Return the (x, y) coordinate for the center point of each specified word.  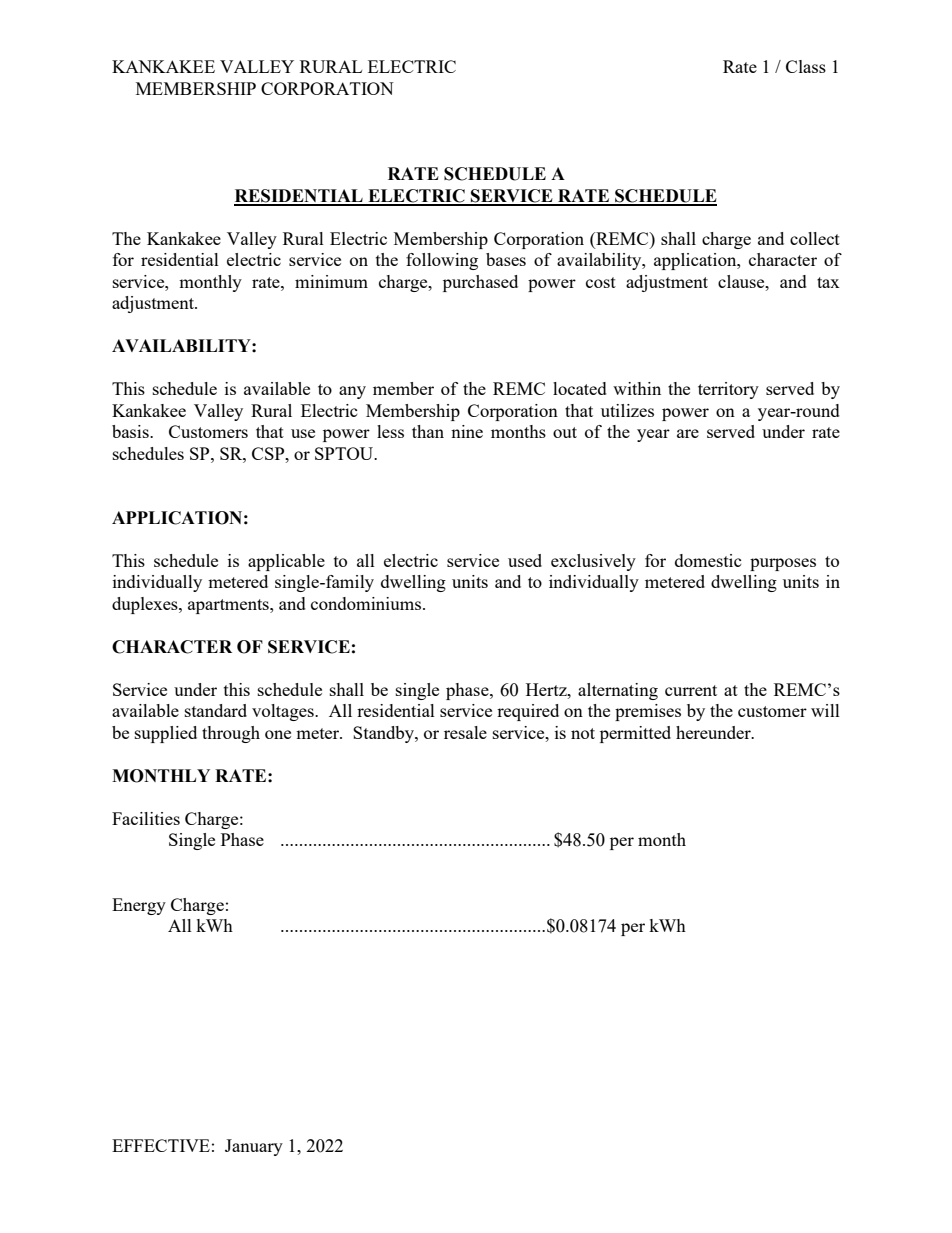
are (688, 433)
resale (465, 732)
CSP (269, 453)
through (231, 734)
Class (806, 66)
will (825, 710)
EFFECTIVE (161, 1145)
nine (467, 431)
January (254, 1147)
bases (506, 259)
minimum (331, 281)
